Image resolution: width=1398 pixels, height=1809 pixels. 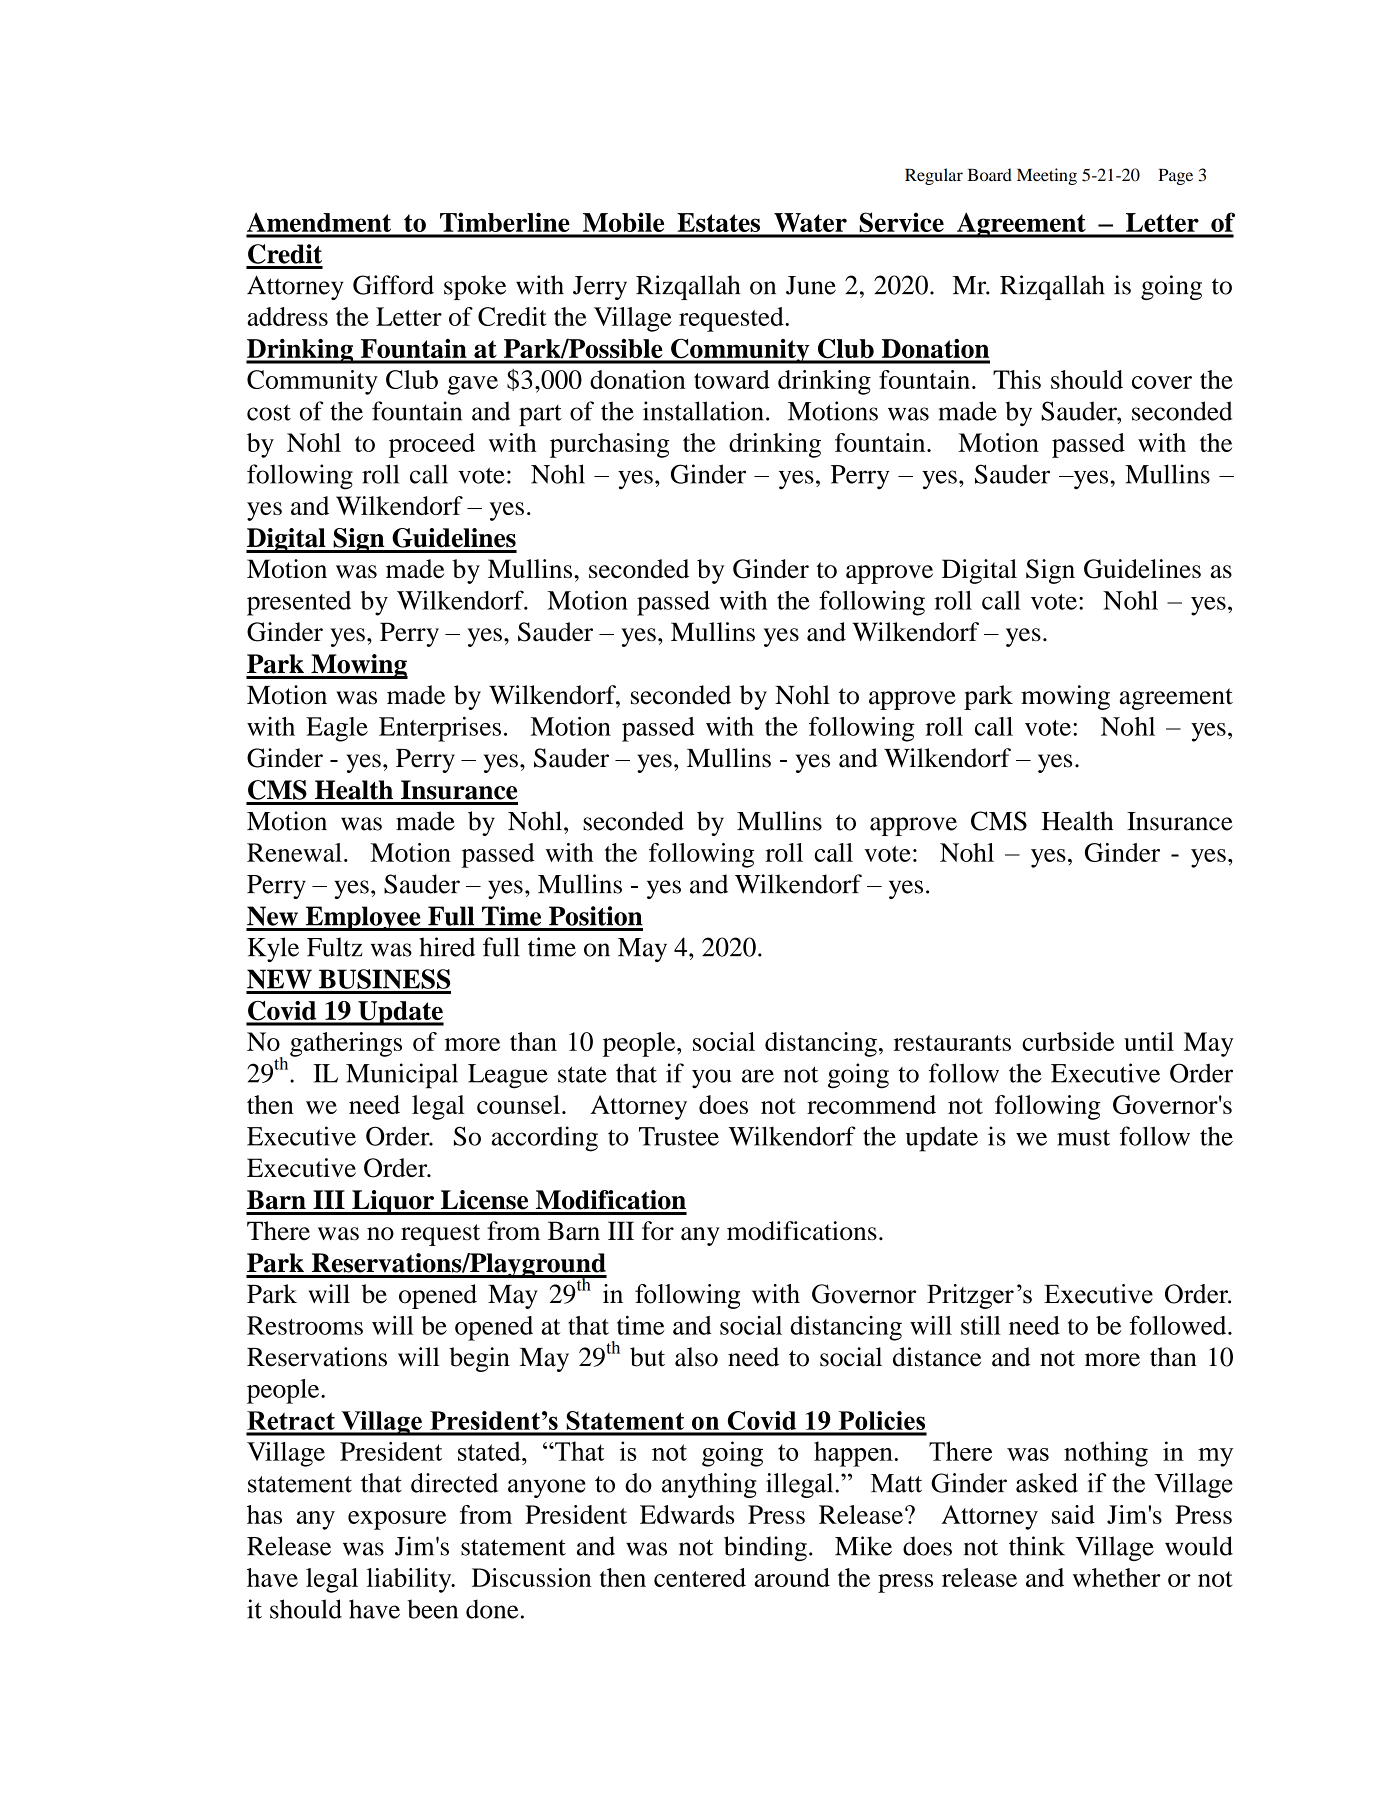 What do you see at coordinates (299, 603) in the screenshot?
I see `presented` at bounding box center [299, 603].
